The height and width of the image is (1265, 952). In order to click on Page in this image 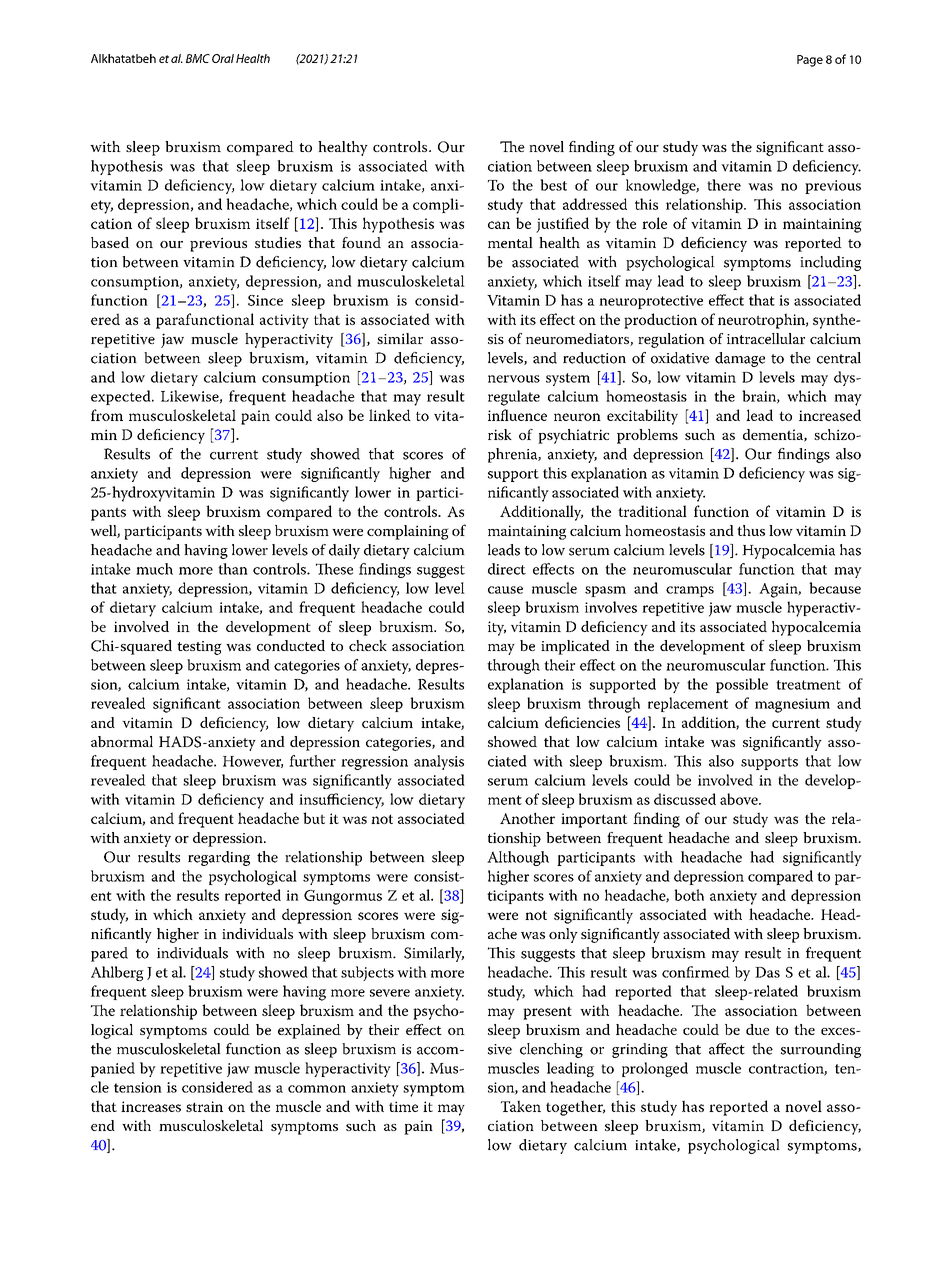, I will do `click(810, 61)`.
